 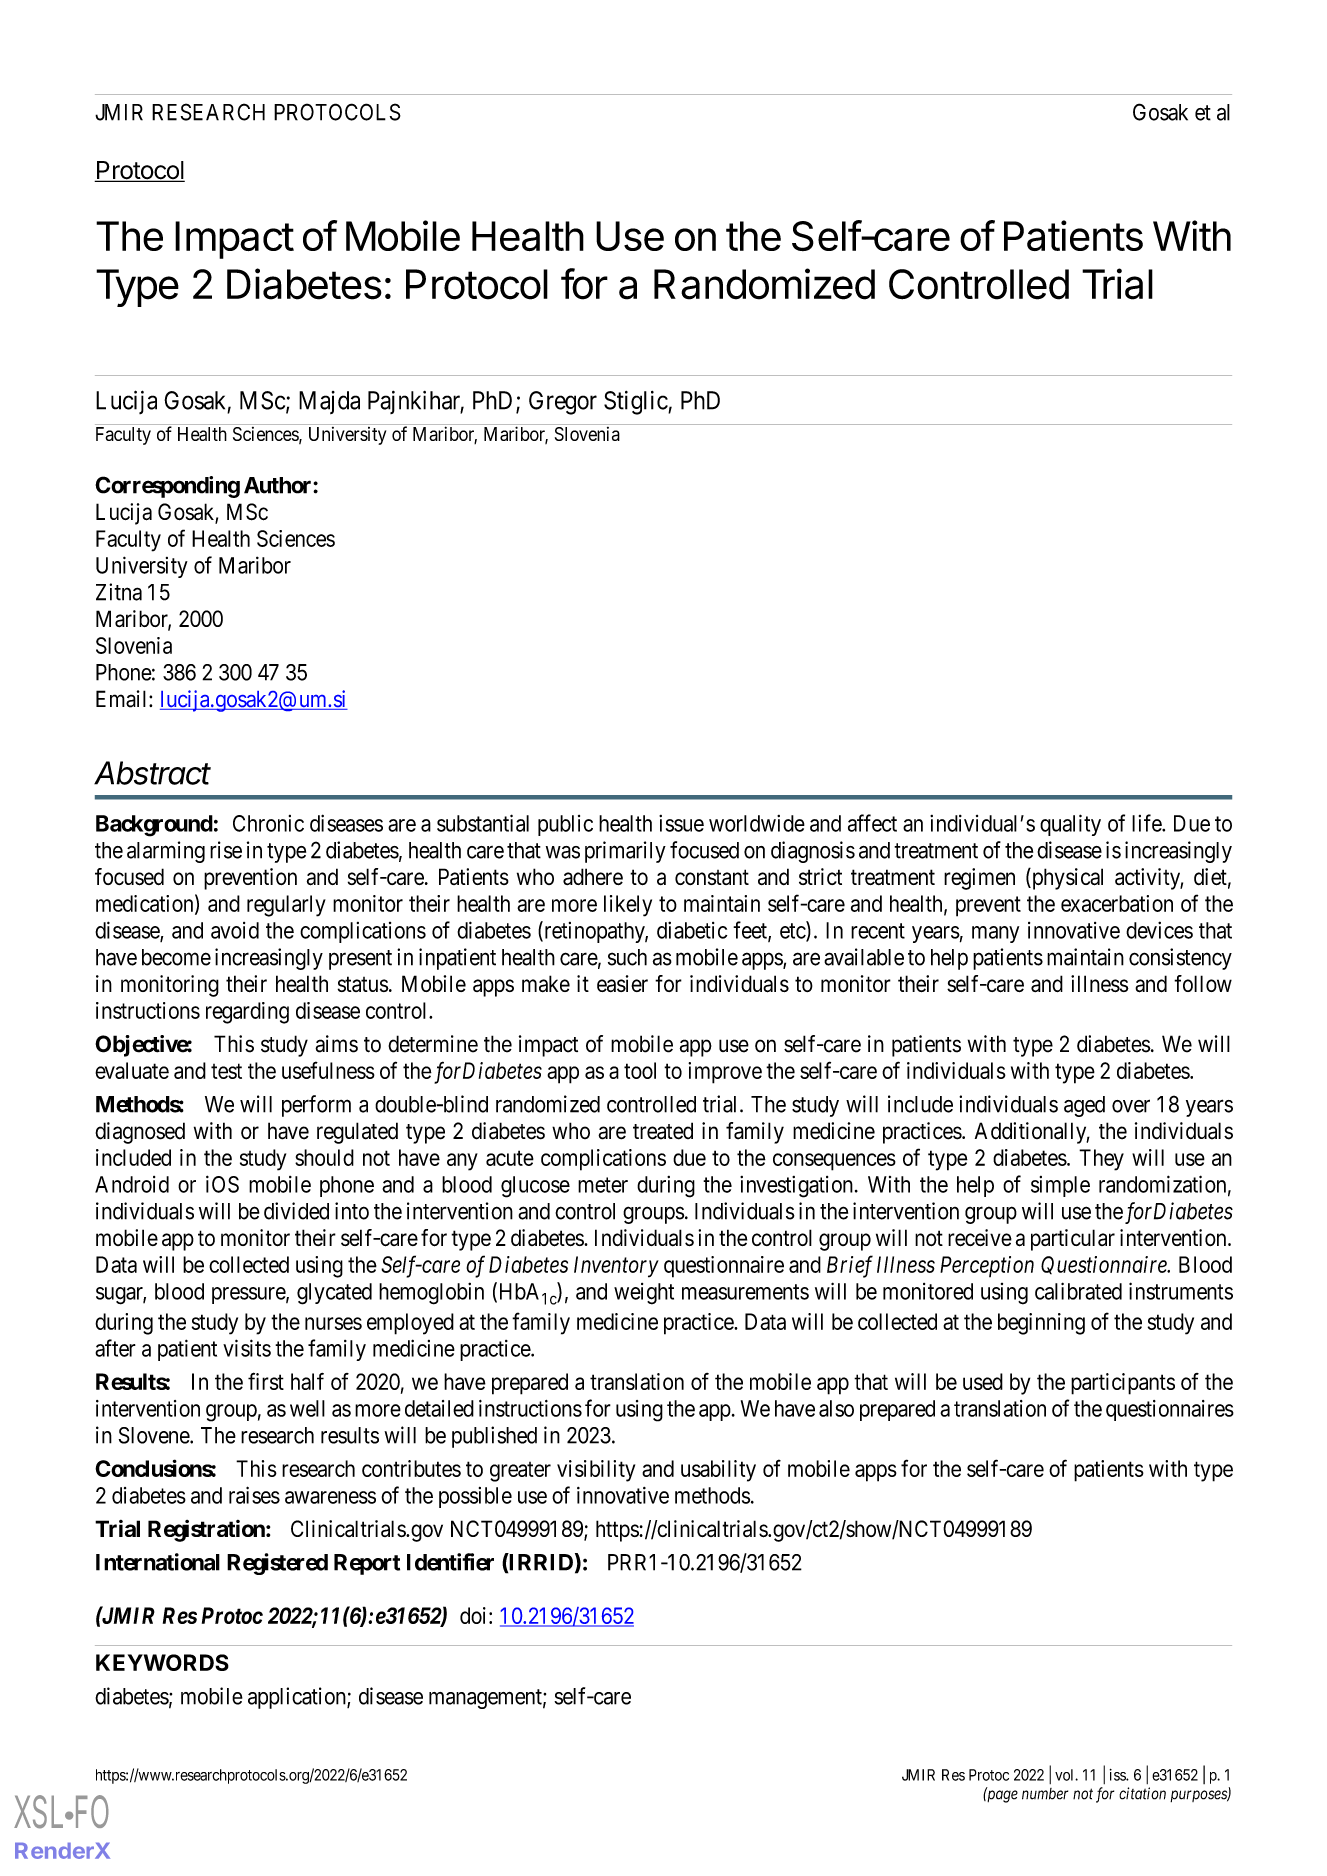 What do you see at coordinates (235, 930) in the page?
I see `avoid` at bounding box center [235, 930].
